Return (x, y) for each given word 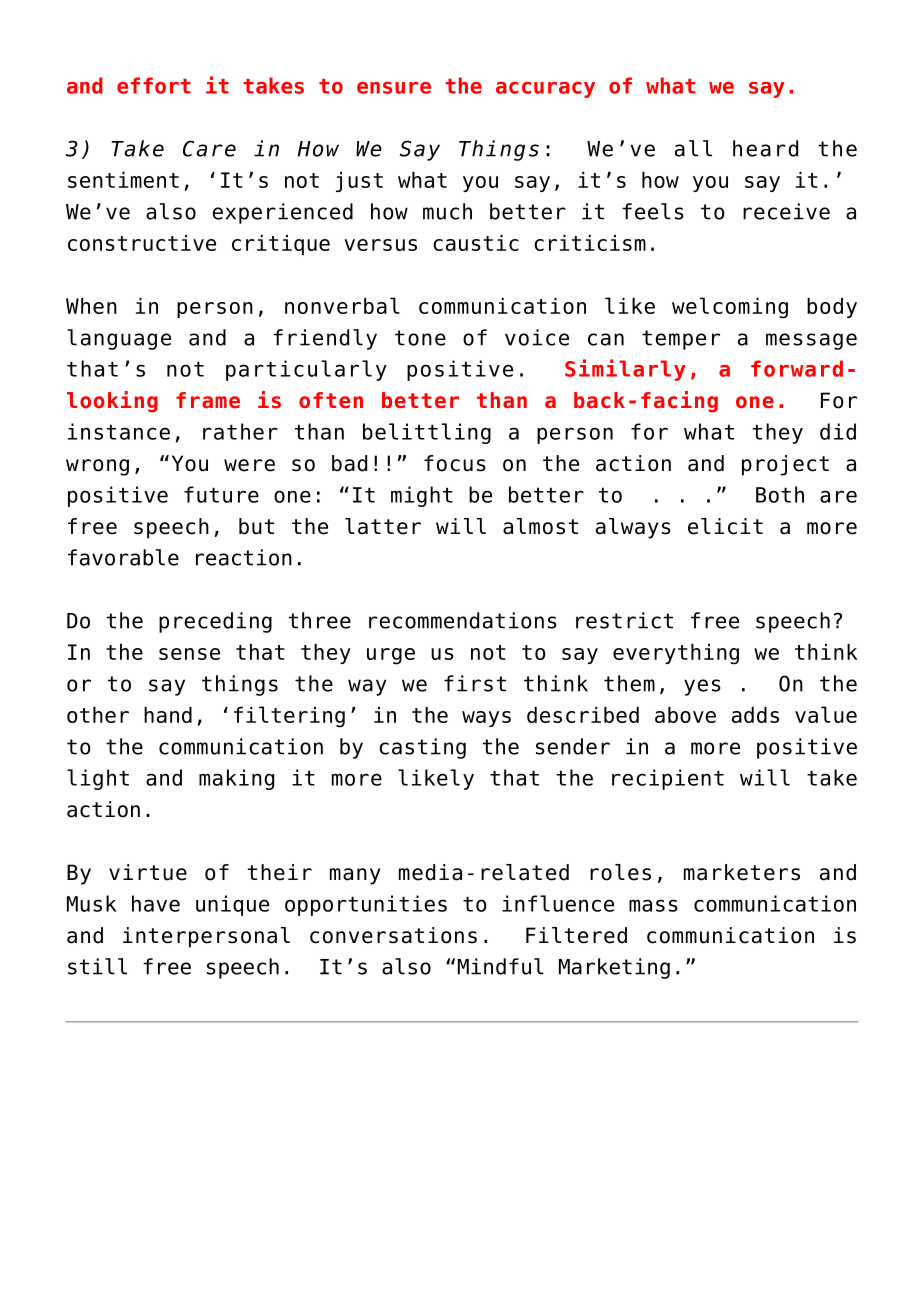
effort (154, 85)
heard (765, 148)
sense (189, 654)
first (475, 683)
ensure (394, 88)
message (811, 341)
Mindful (501, 966)
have (156, 903)
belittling (427, 433)
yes (702, 687)
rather (240, 431)
